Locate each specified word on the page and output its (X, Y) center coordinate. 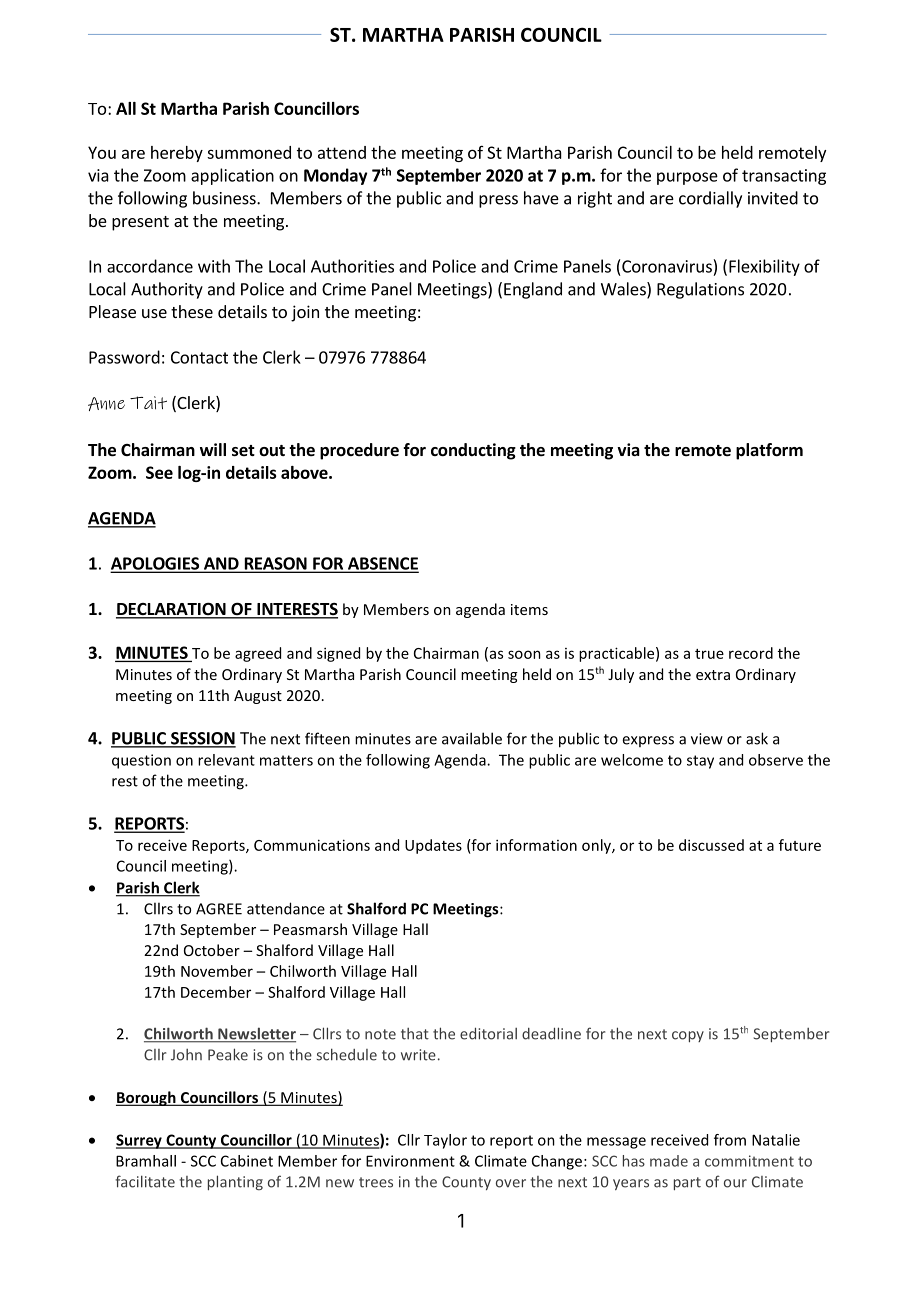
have (541, 198)
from (730, 1140)
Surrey (140, 1141)
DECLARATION (172, 610)
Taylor (445, 1141)
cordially (710, 199)
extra (713, 675)
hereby (177, 154)
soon (524, 654)
